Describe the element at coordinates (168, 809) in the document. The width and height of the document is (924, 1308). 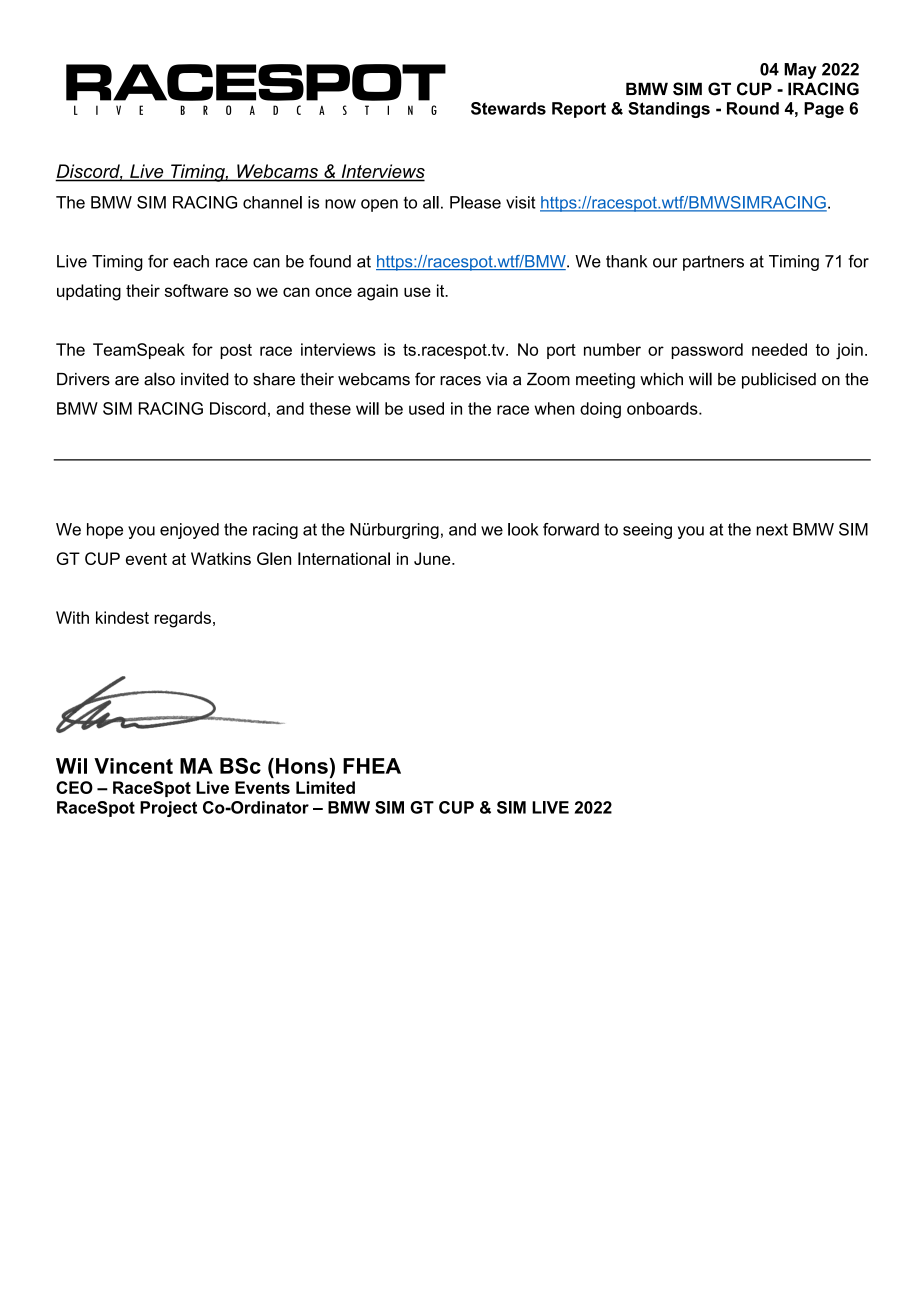
I see `Project` at that location.
